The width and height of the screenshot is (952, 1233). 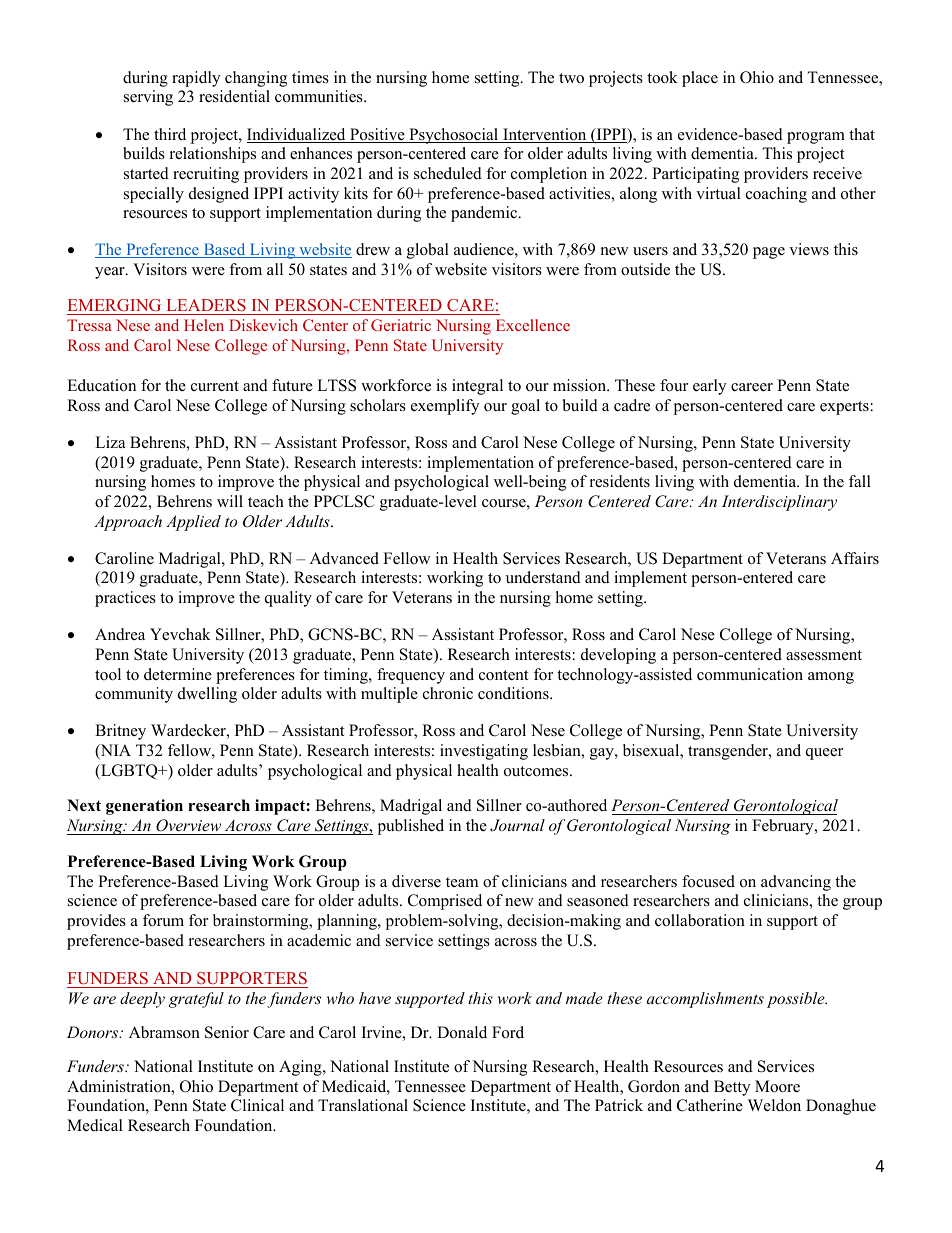 What do you see at coordinates (448, 693) in the screenshot?
I see `chronic` at bounding box center [448, 693].
